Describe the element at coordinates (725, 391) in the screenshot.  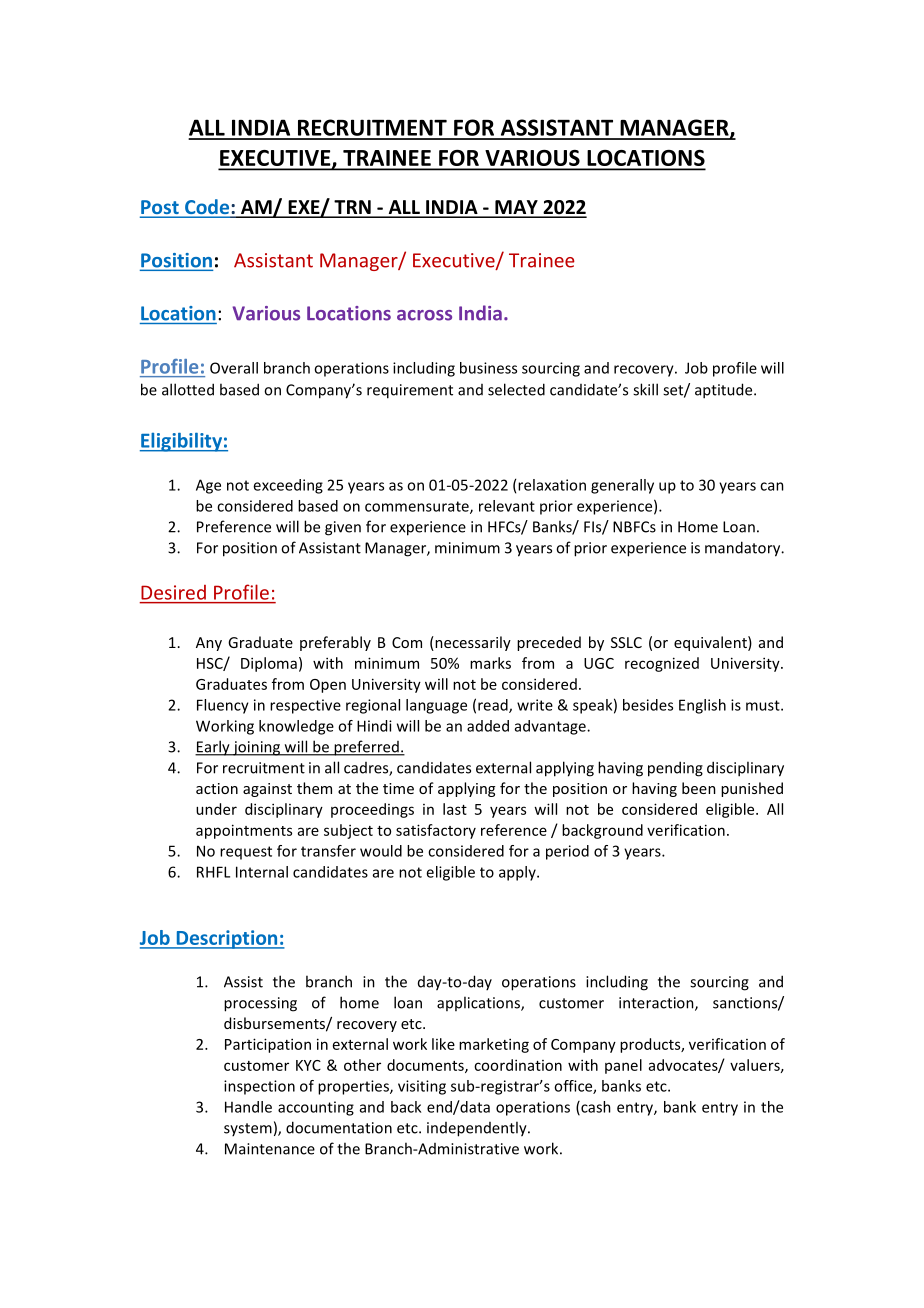
I see `aptitude` at that location.
